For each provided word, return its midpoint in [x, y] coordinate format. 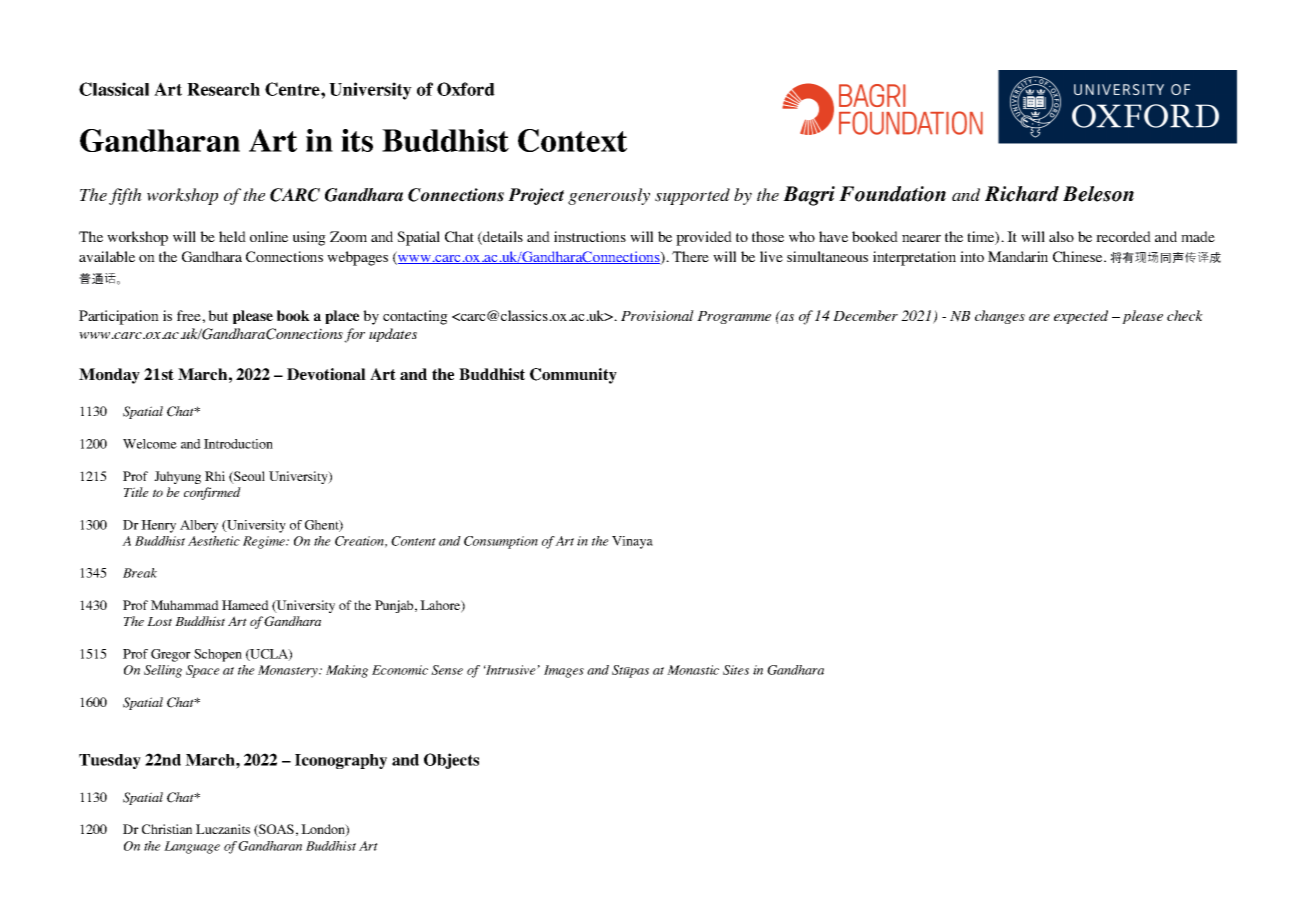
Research [223, 89]
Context [572, 140]
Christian [167, 829]
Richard [1022, 194]
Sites [736, 670]
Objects [451, 761]
